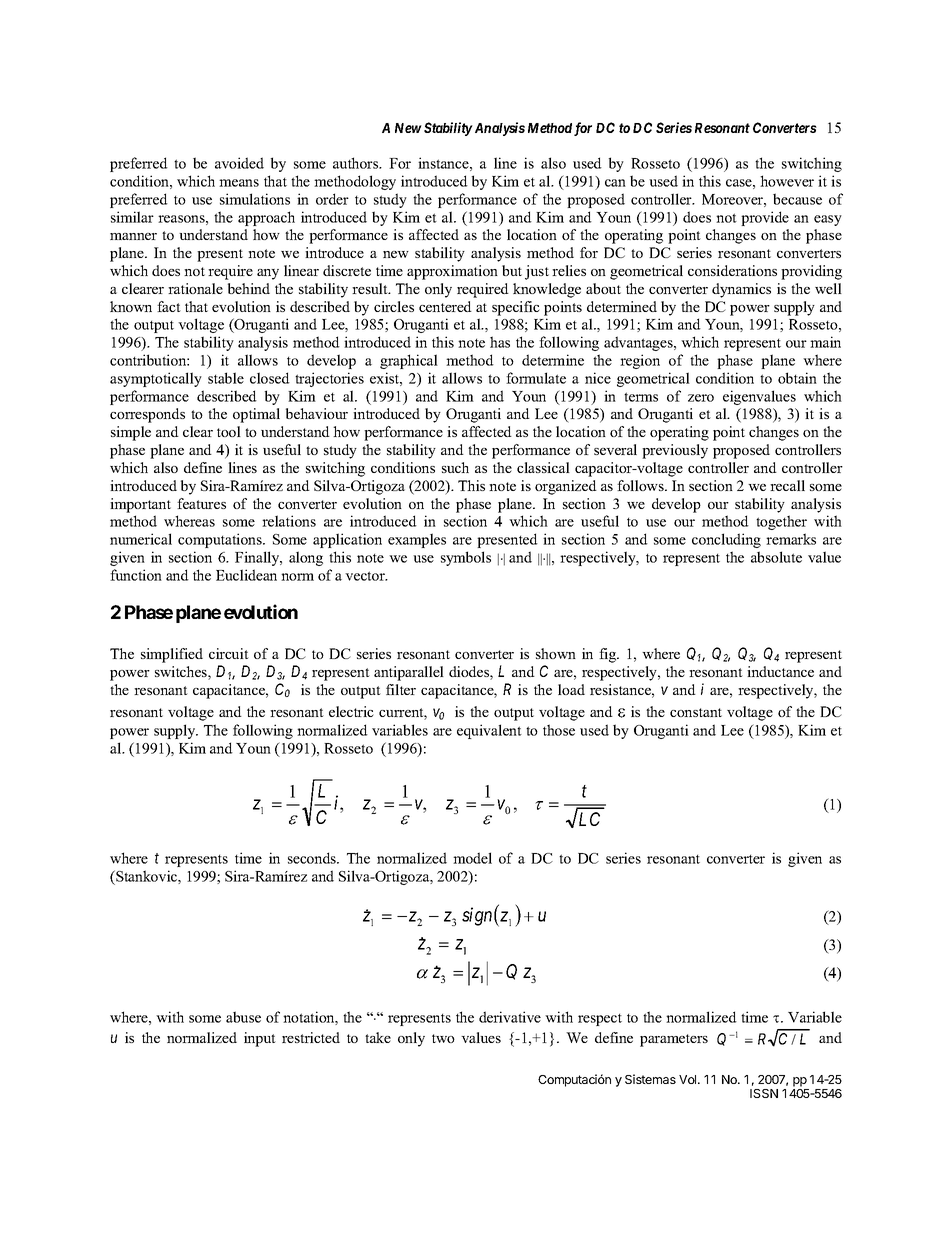 The width and height of the page is (952, 1233). I want to click on however, so click(787, 181).
